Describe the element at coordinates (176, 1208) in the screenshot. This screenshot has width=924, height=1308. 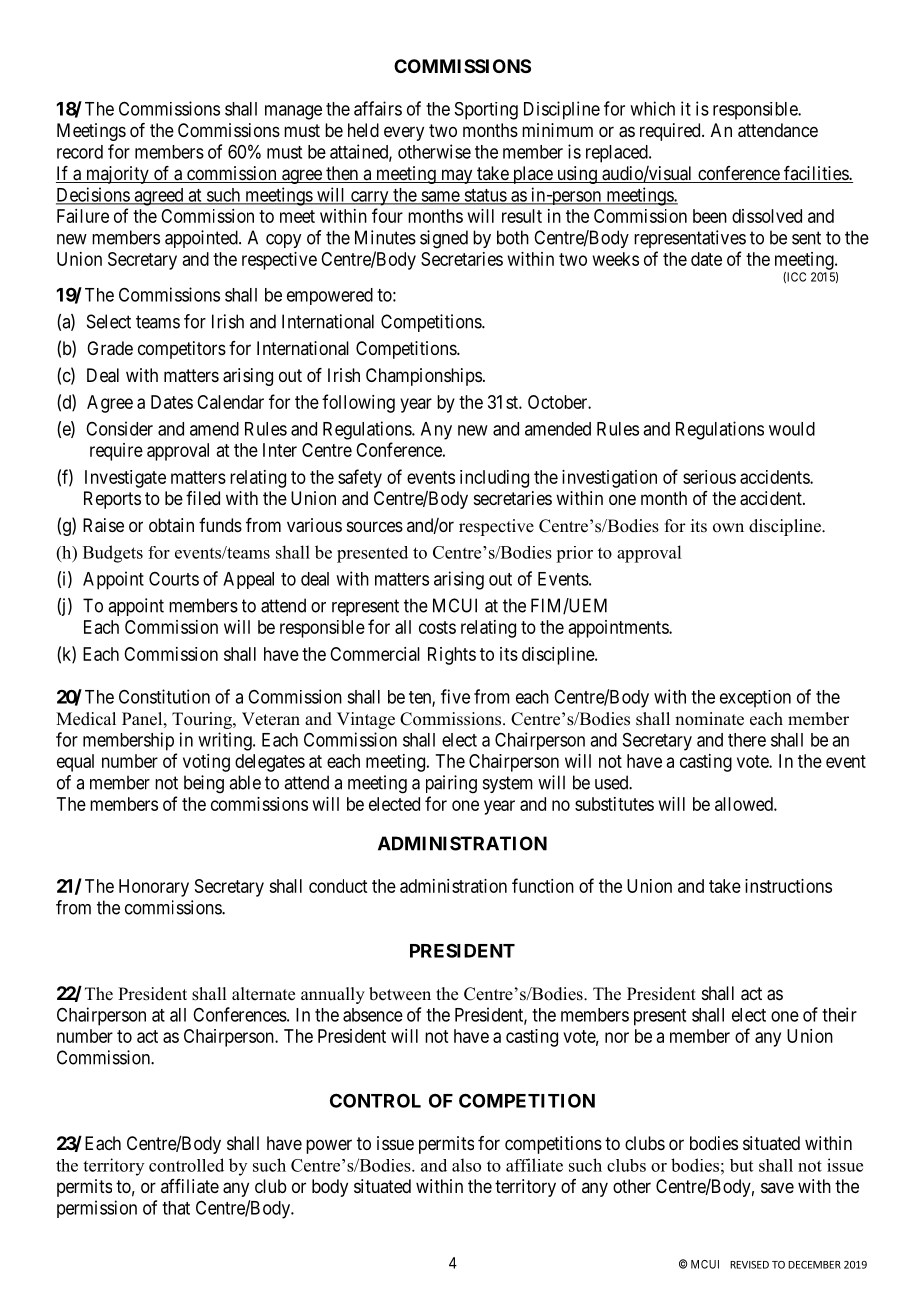
I see `that` at that location.
